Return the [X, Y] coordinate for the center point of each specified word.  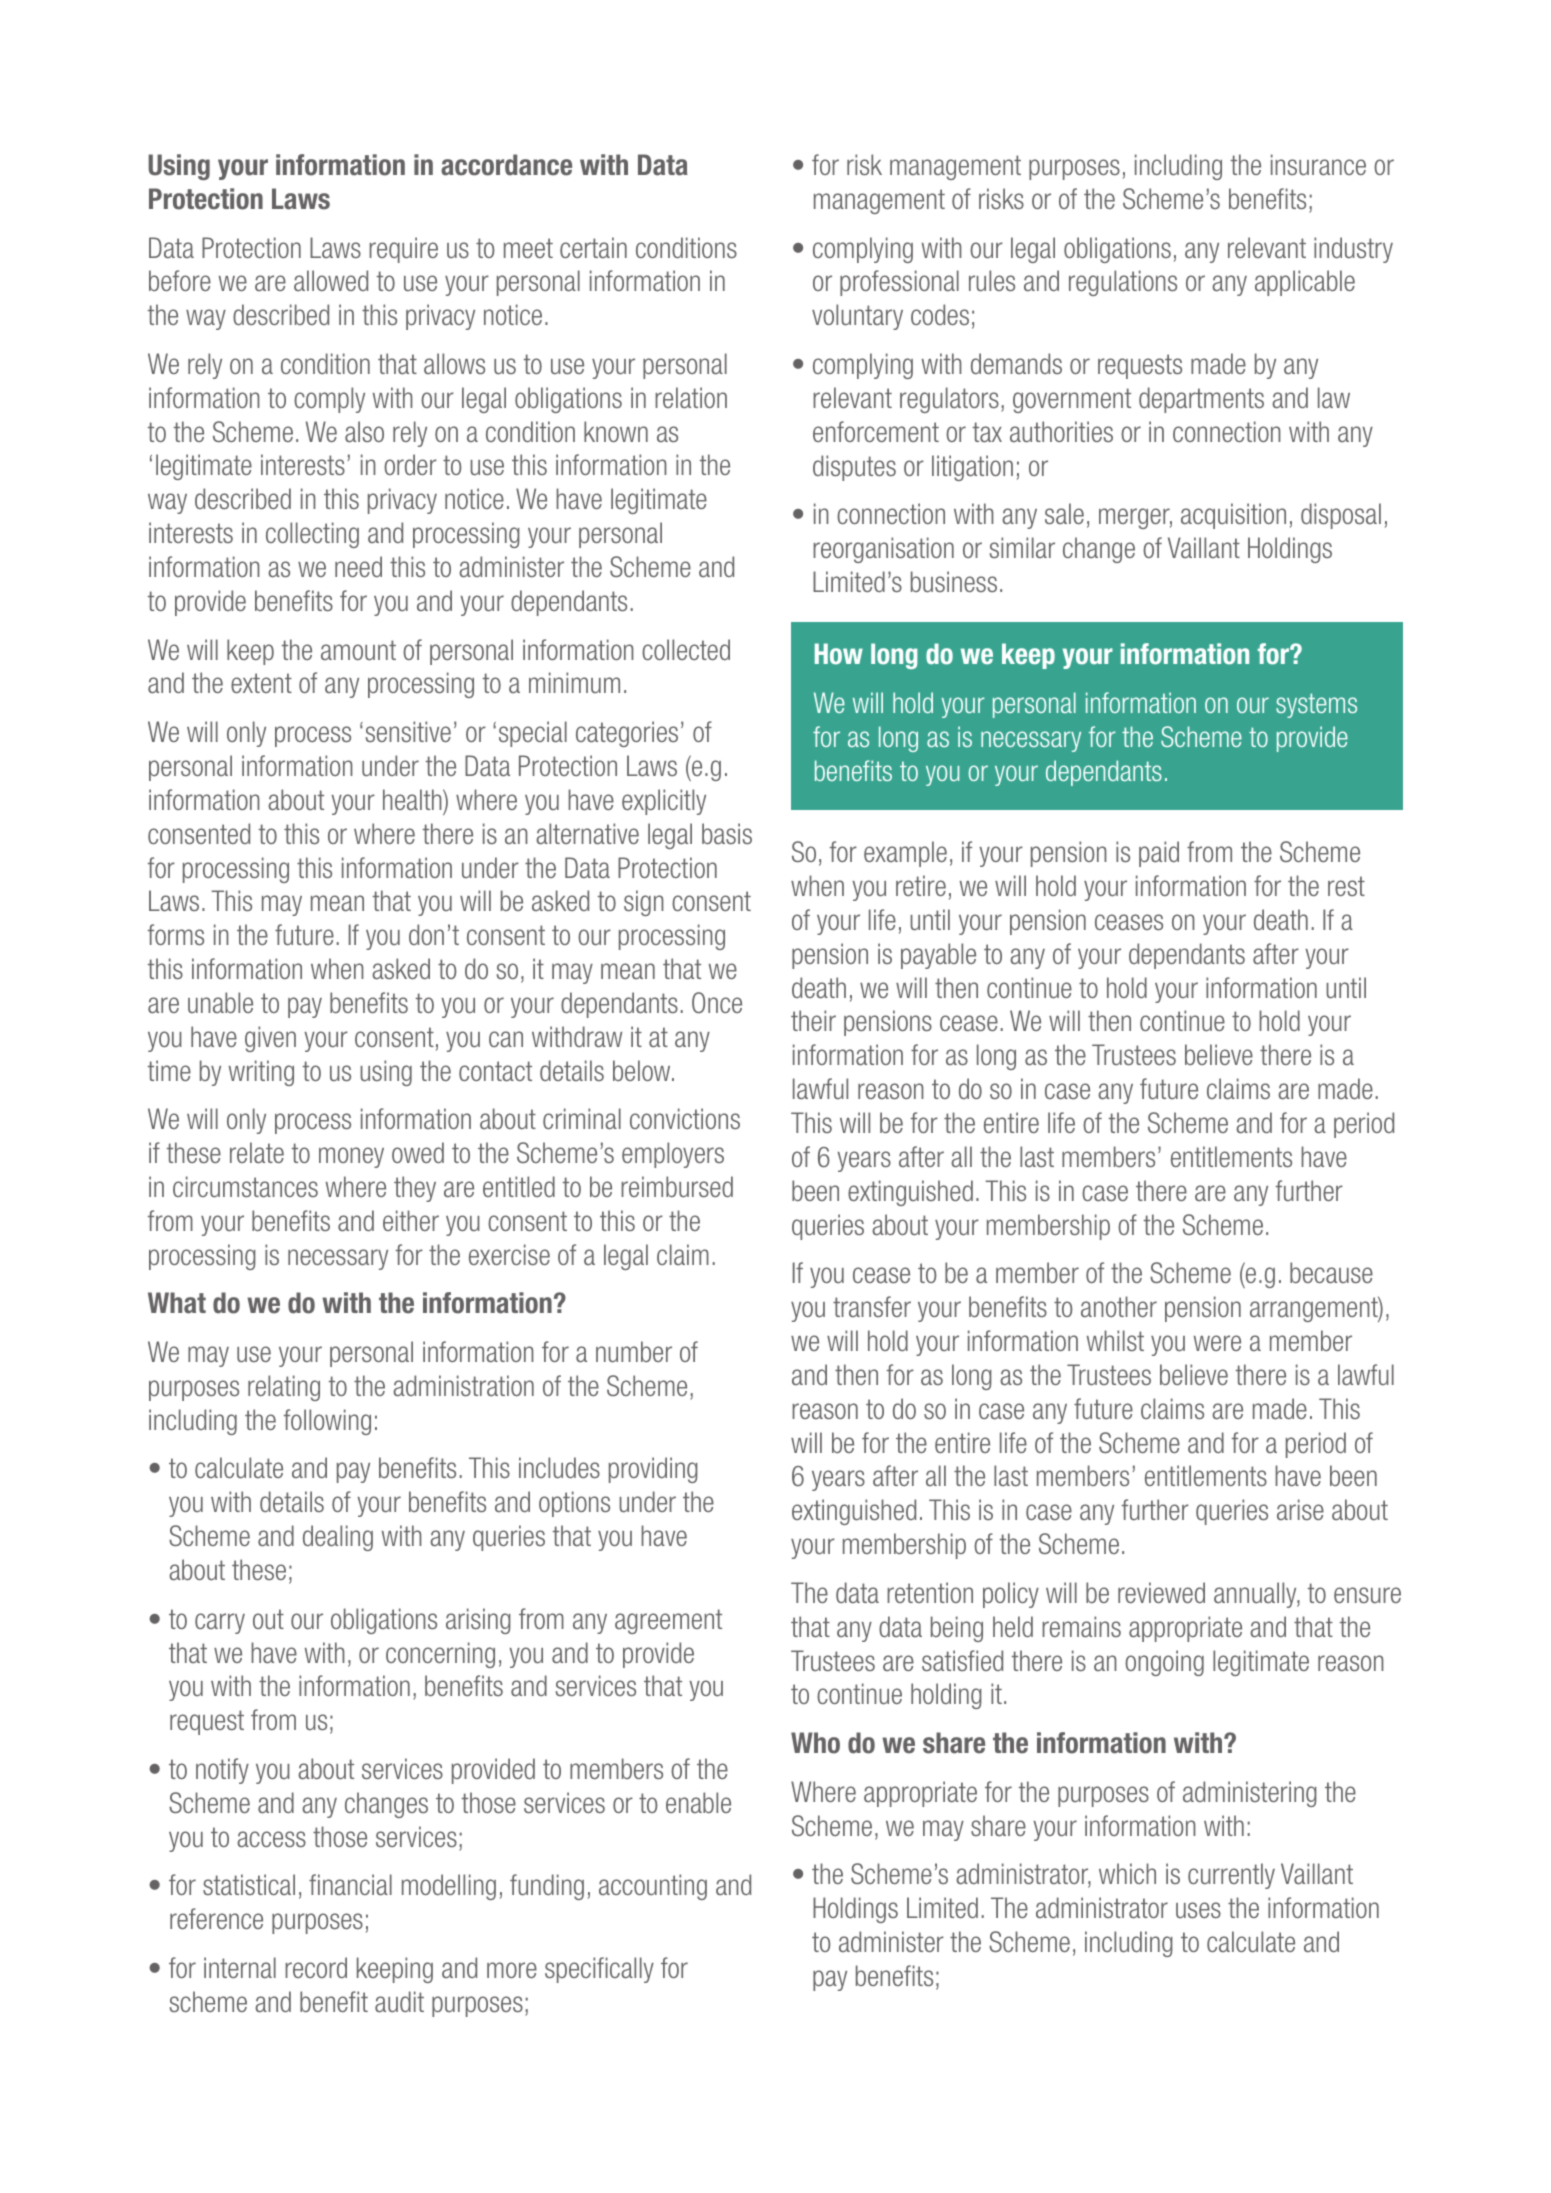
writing [261, 1073]
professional [899, 283]
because [1331, 1273]
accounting [653, 1887]
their [813, 1020]
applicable [1305, 283]
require [403, 250]
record [316, 1967]
